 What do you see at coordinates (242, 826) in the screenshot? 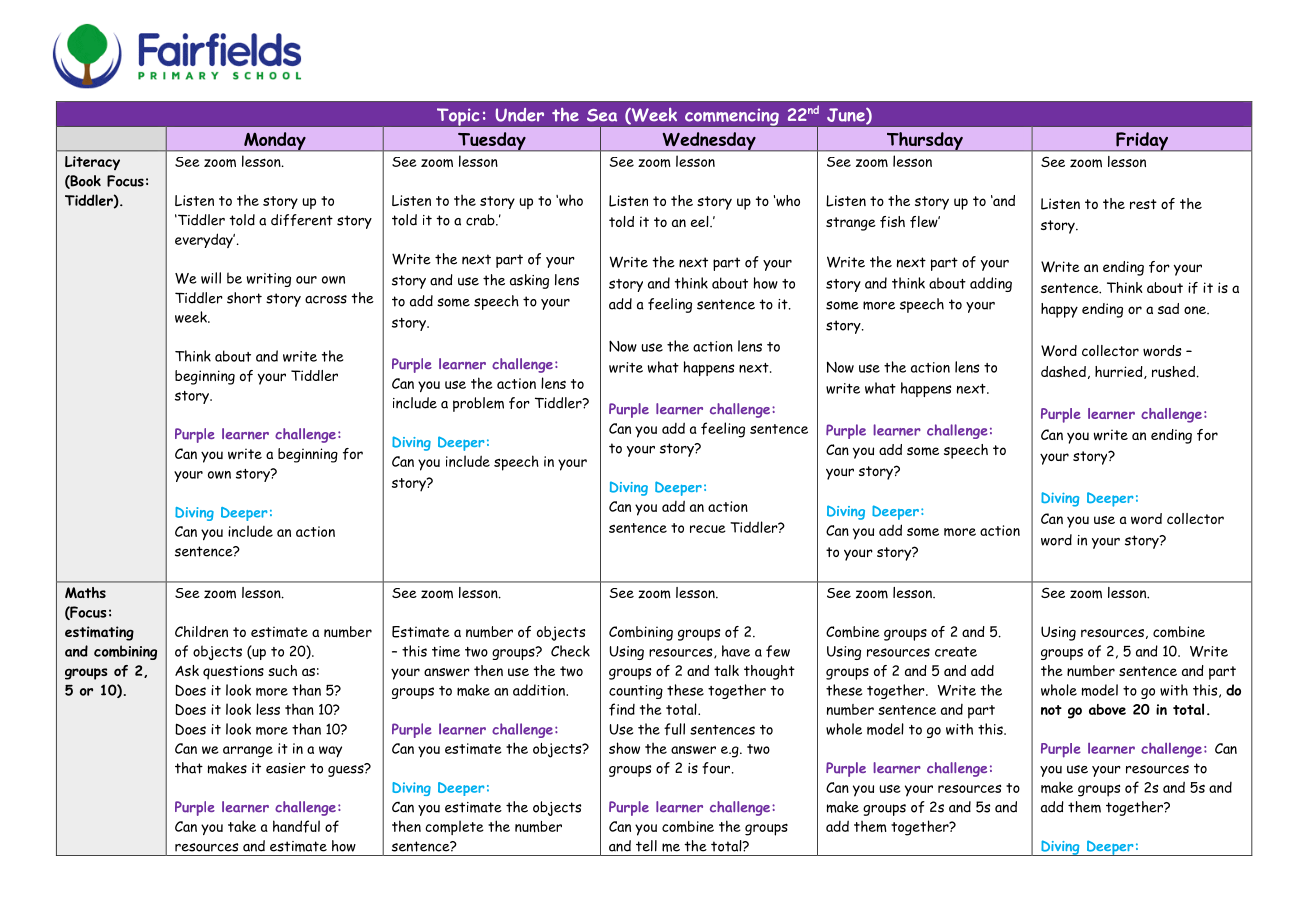
I see `take` at bounding box center [242, 826].
